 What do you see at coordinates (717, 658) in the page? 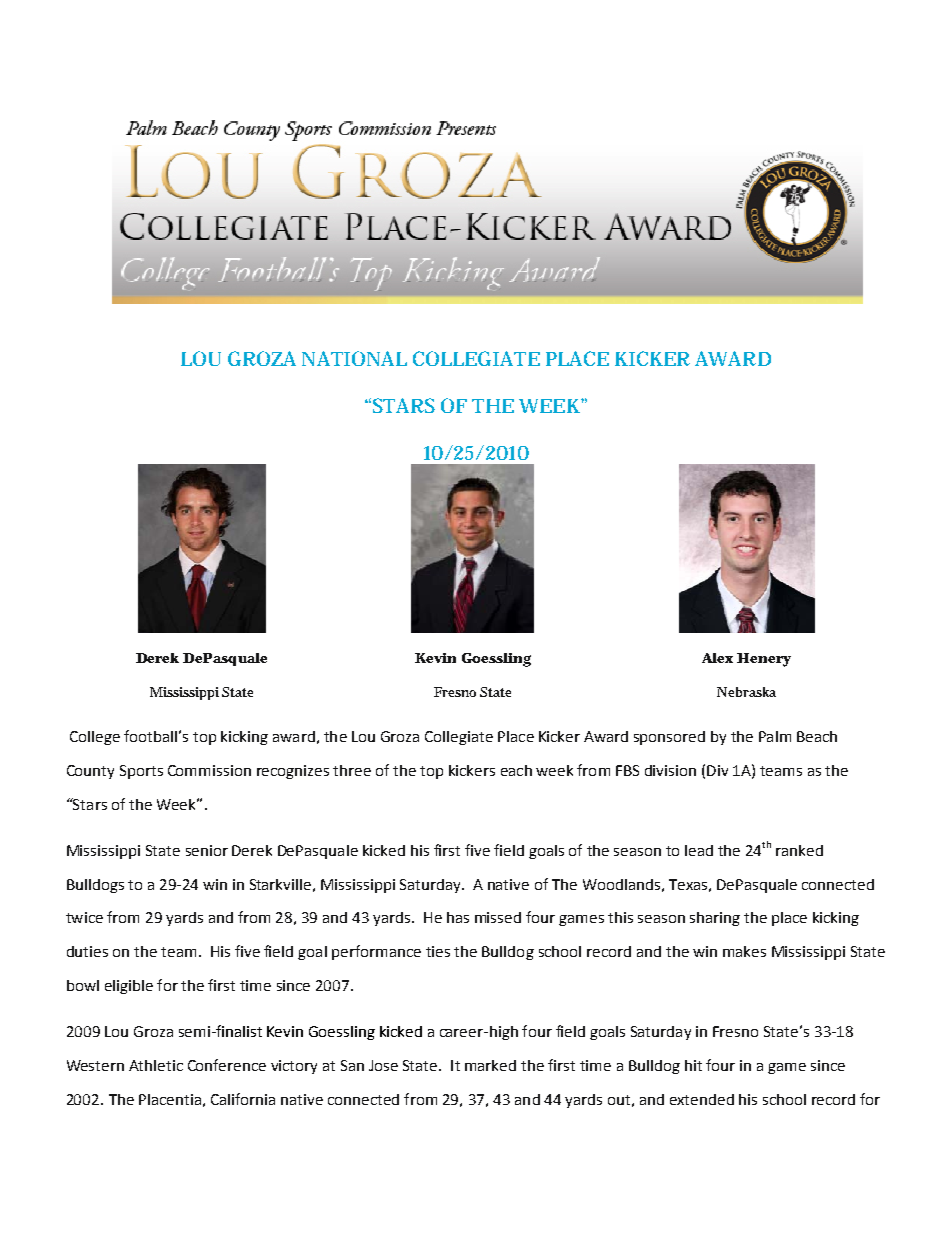
I see `Alex` at bounding box center [717, 658].
